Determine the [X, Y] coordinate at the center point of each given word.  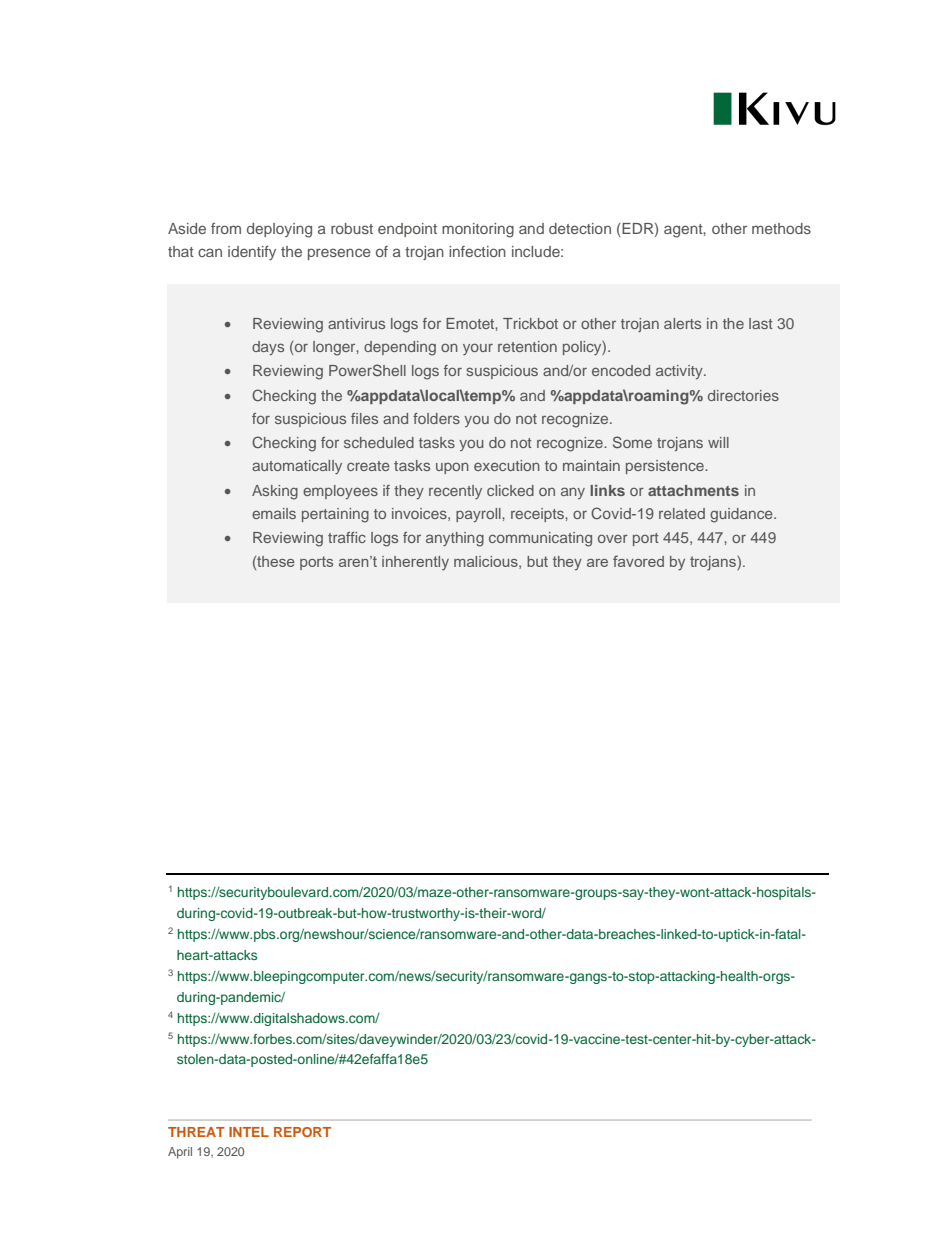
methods [781, 228]
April [180, 1153]
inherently [415, 563]
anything [455, 539]
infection [477, 251]
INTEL [249, 1132]
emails [274, 513]
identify [252, 253]
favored [638, 561]
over [613, 538]
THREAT [196, 1132]
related [682, 513]
